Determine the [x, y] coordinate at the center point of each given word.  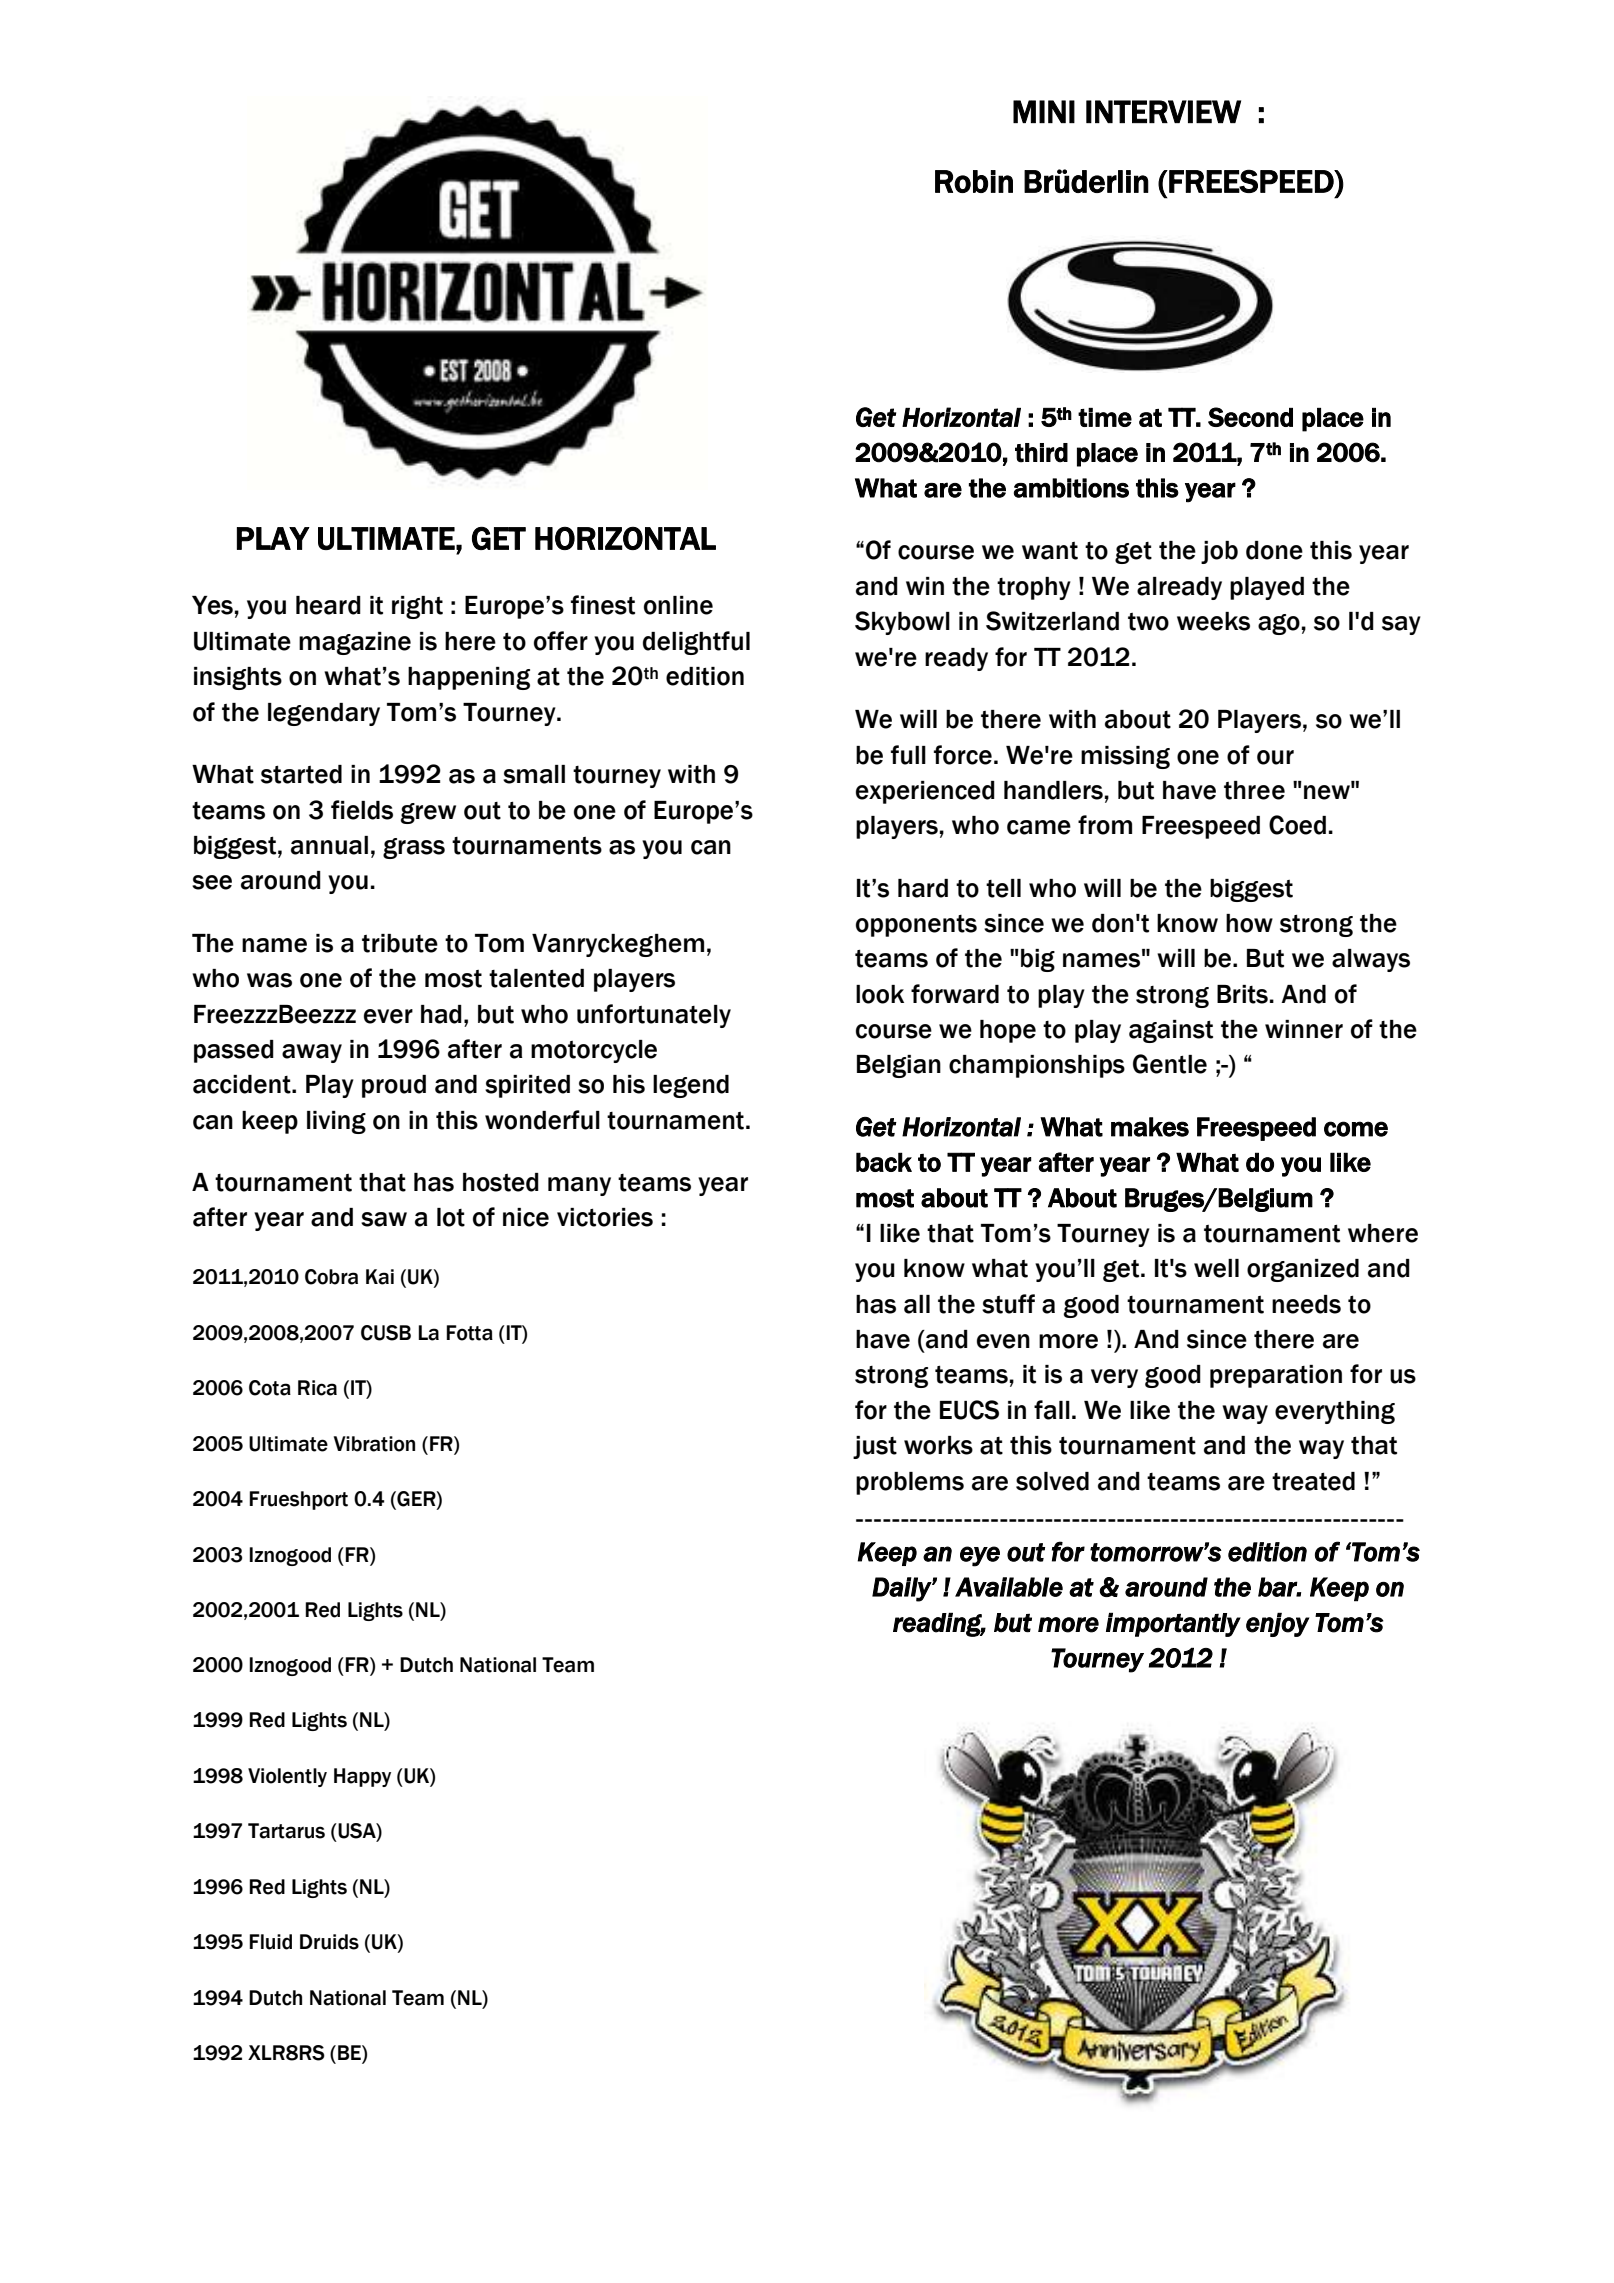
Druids [329, 1942]
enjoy [1278, 1624]
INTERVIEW [1163, 111]
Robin [974, 181]
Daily [902, 1589]
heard [328, 605]
